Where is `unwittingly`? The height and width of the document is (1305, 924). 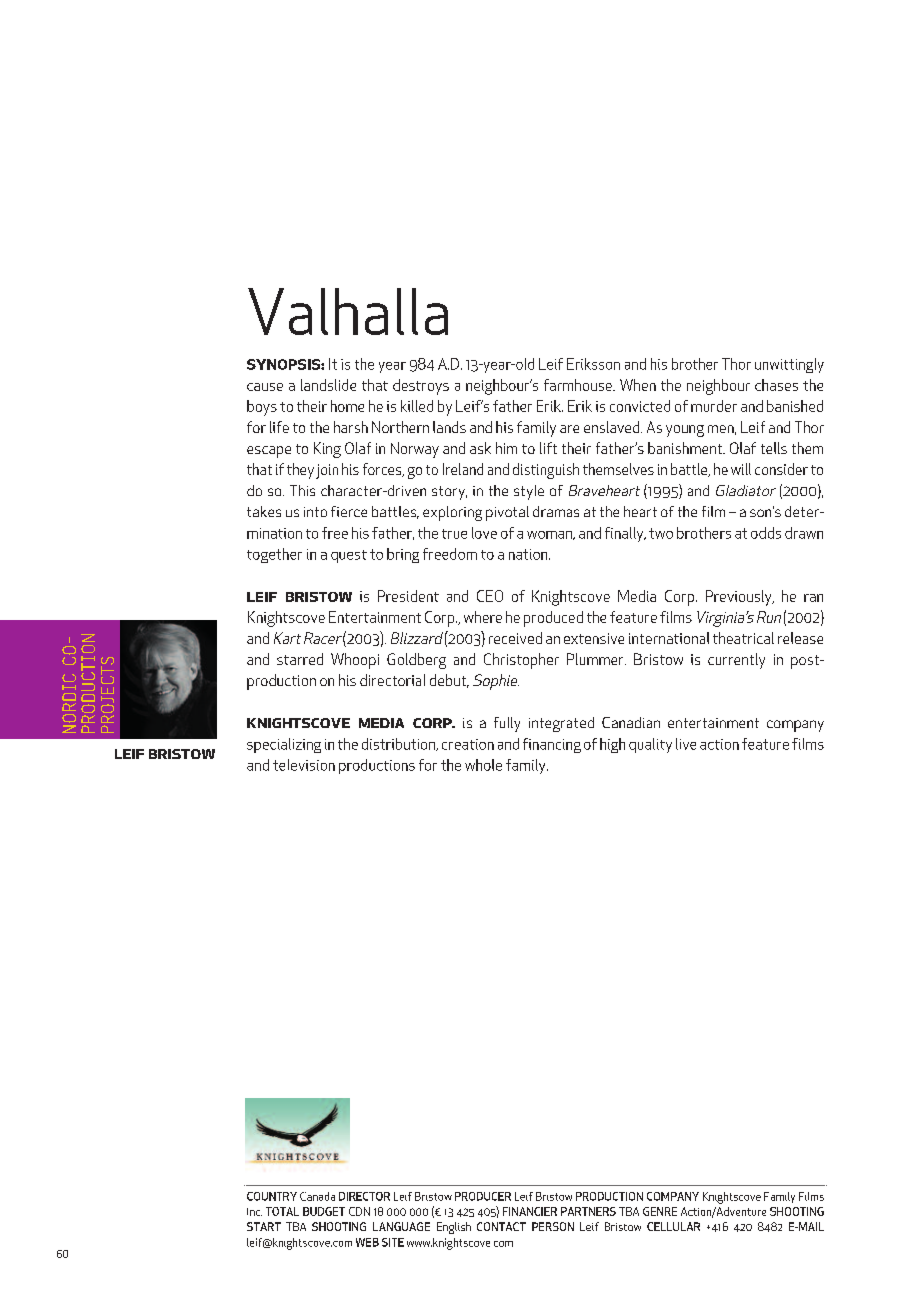 unwittingly is located at coordinates (789, 365).
